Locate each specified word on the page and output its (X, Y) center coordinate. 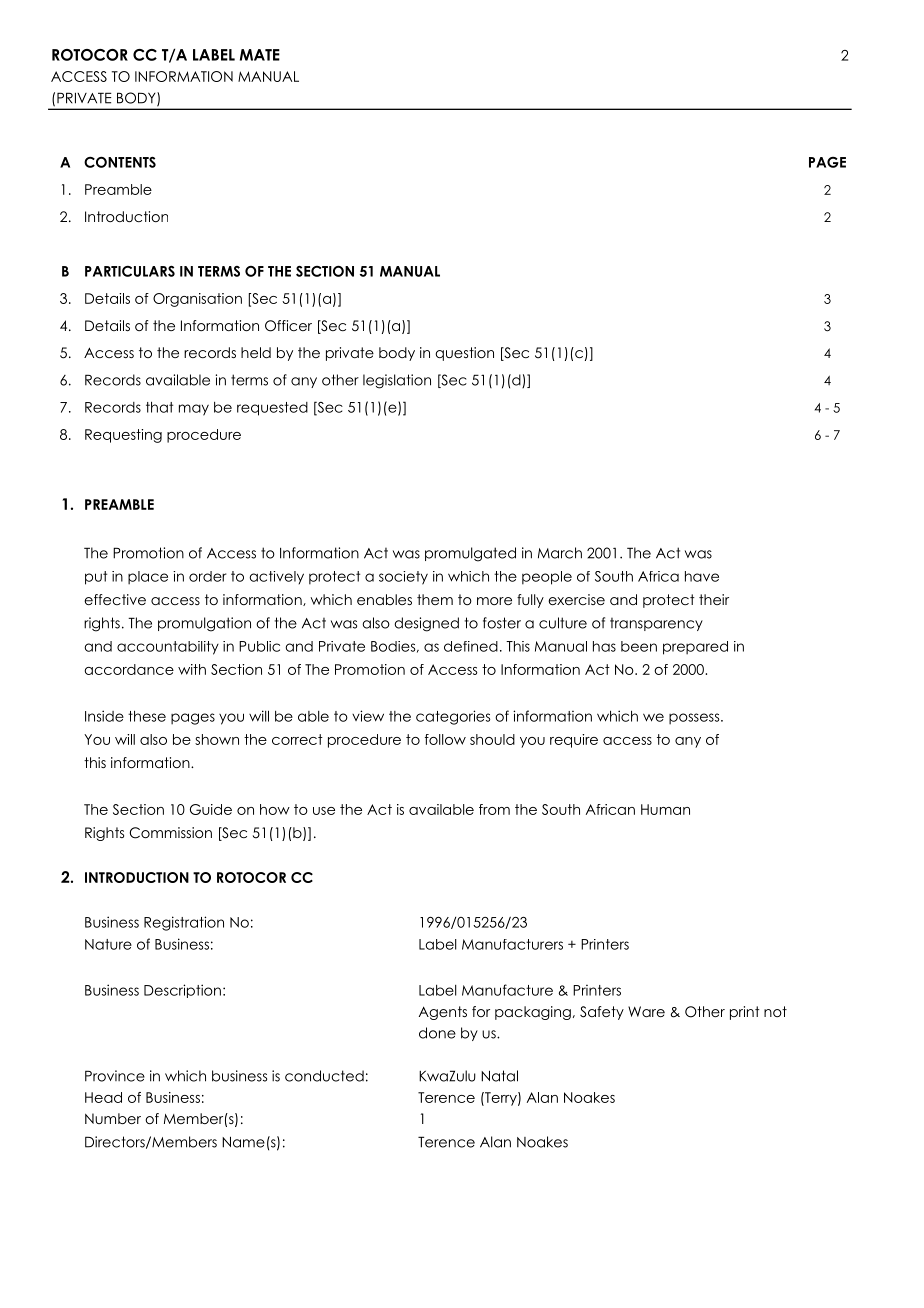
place (148, 578)
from (494, 809)
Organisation (197, 300)
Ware (646, 1011)
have (702, 576)
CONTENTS (120, 162)
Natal (499, 1076)
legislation (397, 381)
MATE (260, 55)
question (464, 354)
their (714, 599)
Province (115, 1076)
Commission (170, 833)
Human (665, 809)
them (435, 599)
